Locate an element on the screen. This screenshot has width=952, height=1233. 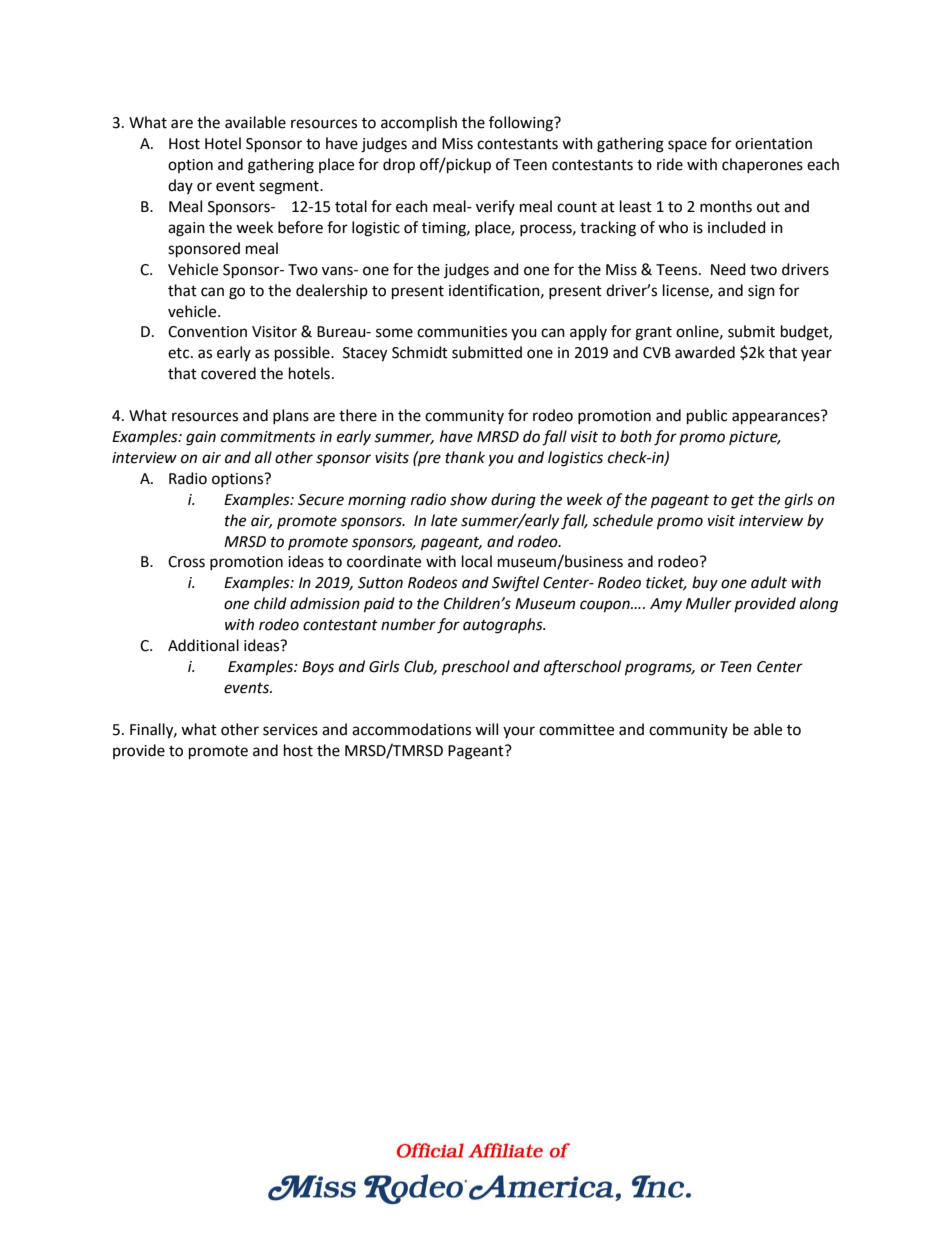
Need is located at coordinates (728, 269).
